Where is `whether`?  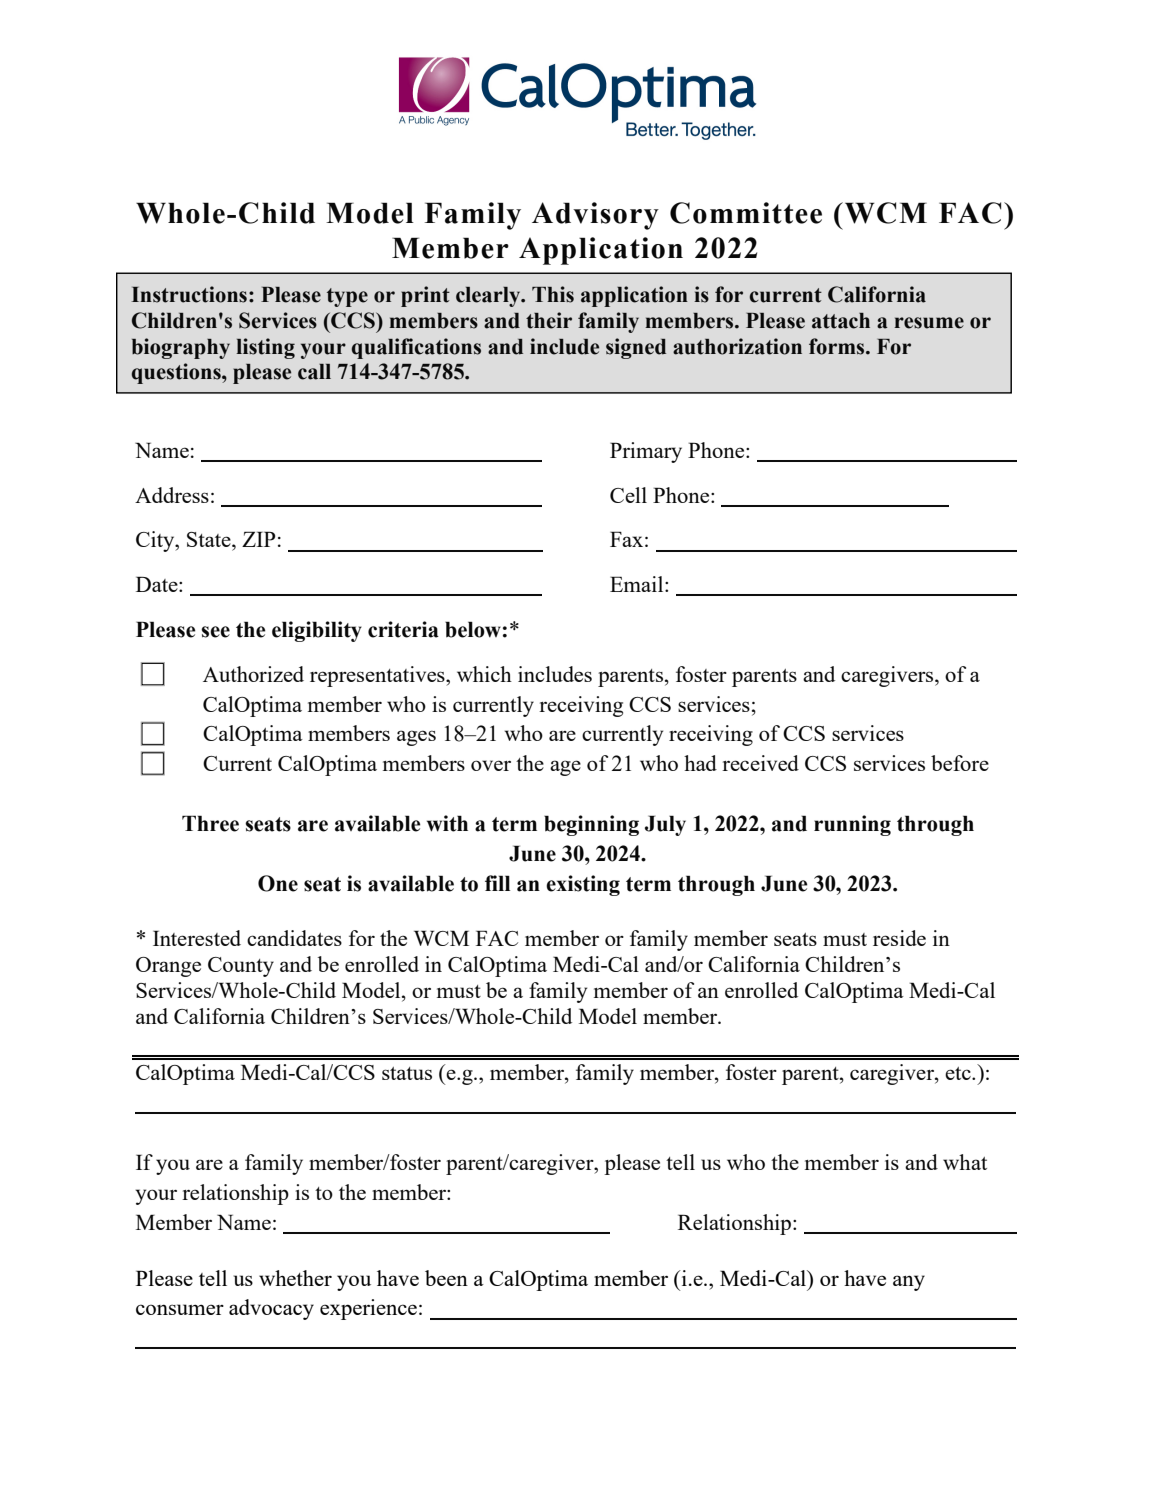
whether is located at coordinates (295, 1278).
